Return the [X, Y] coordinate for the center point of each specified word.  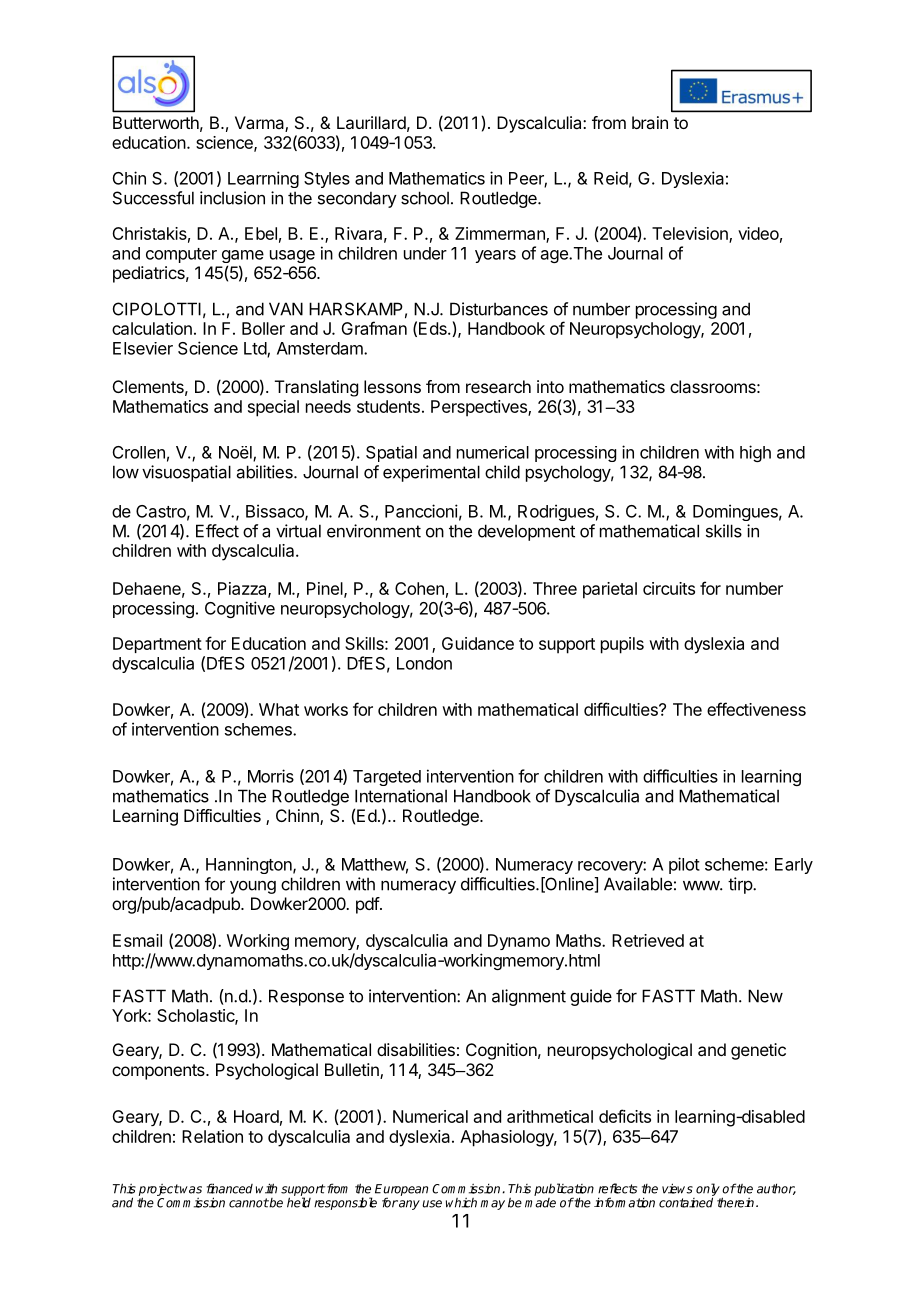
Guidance [478, 643]
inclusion [232, 198]
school [425, 198]
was [190, 1190]
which [461, 1203]
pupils [622, 645]
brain [650, 122]
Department [157, 645]
